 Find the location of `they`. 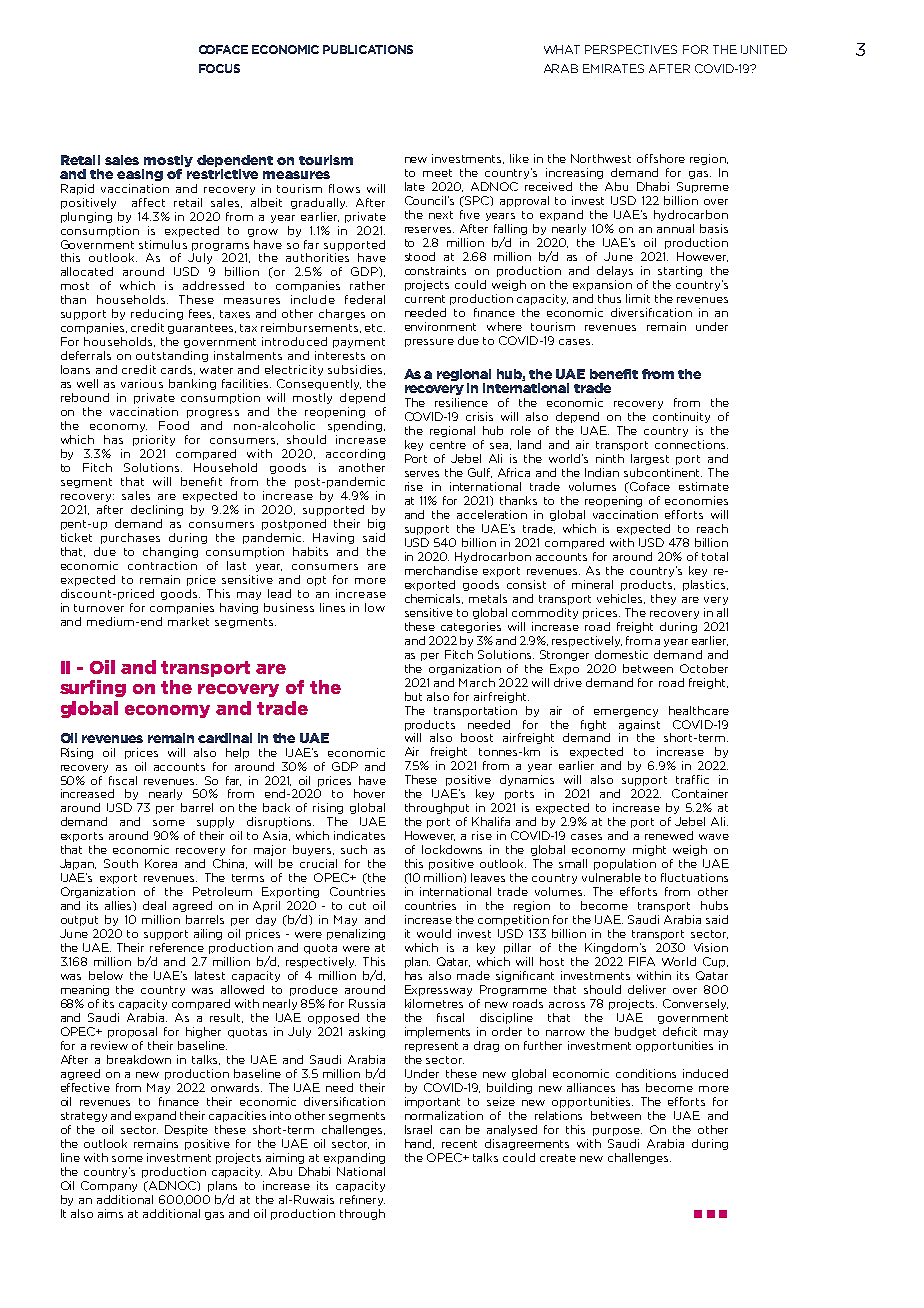

they is located at coordinates (663, 599).
